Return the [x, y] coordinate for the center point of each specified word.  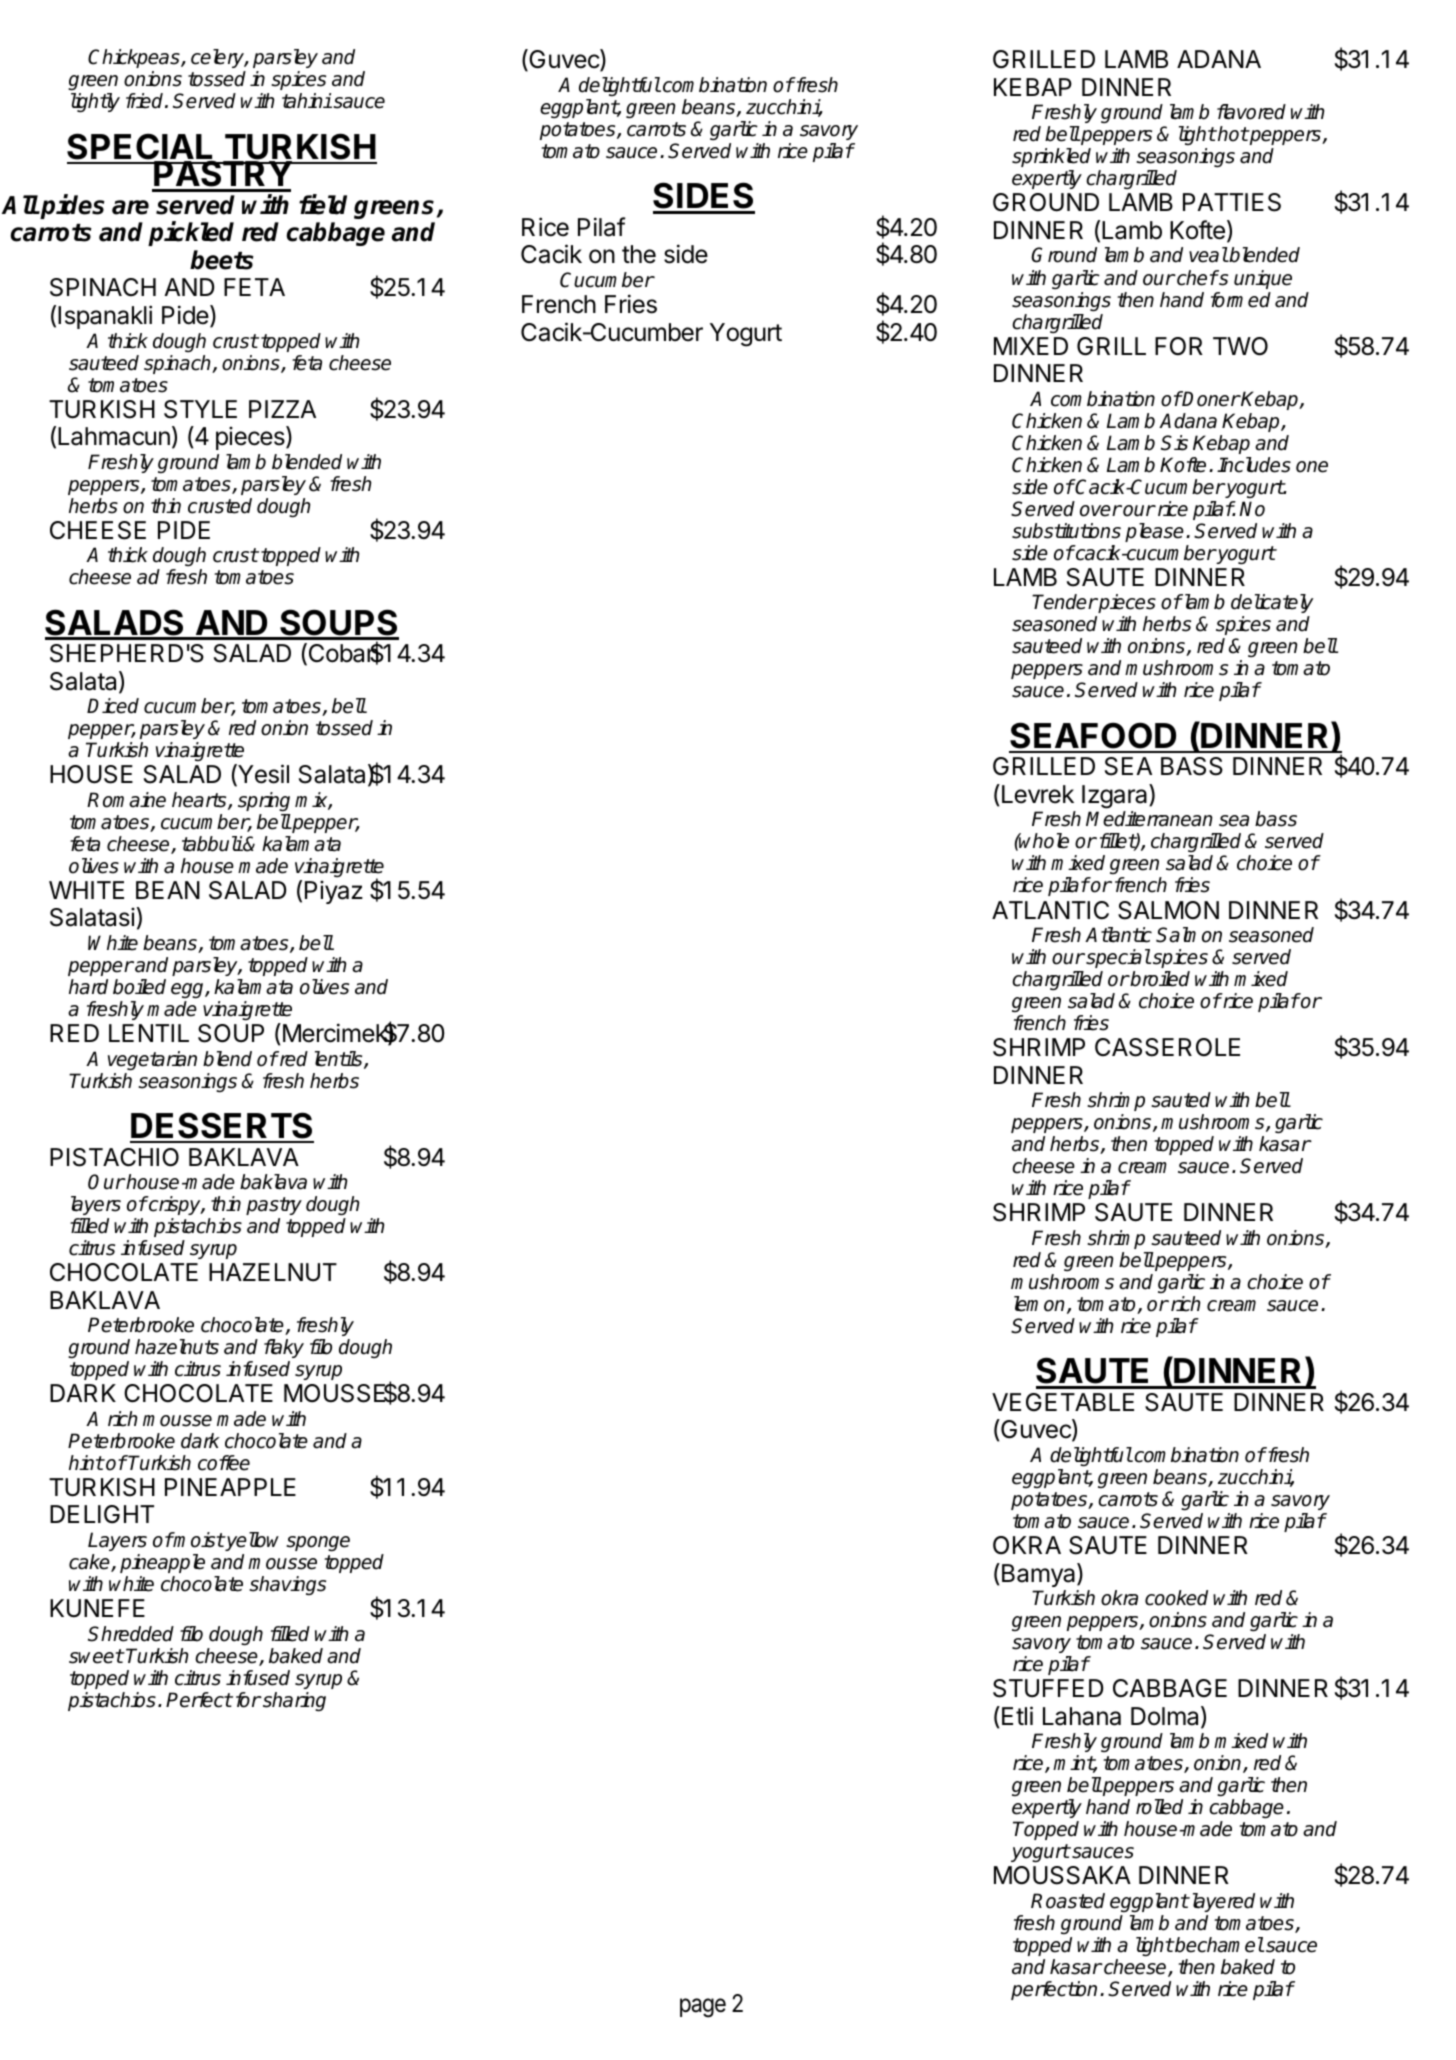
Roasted [1068, 1901]
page [703, 2008]
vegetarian [152, 1060]
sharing [293, 1701]
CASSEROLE [1167, 1047]
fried [146, 101]
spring [264, 801]
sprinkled [1051, 157]
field [323, 204]
